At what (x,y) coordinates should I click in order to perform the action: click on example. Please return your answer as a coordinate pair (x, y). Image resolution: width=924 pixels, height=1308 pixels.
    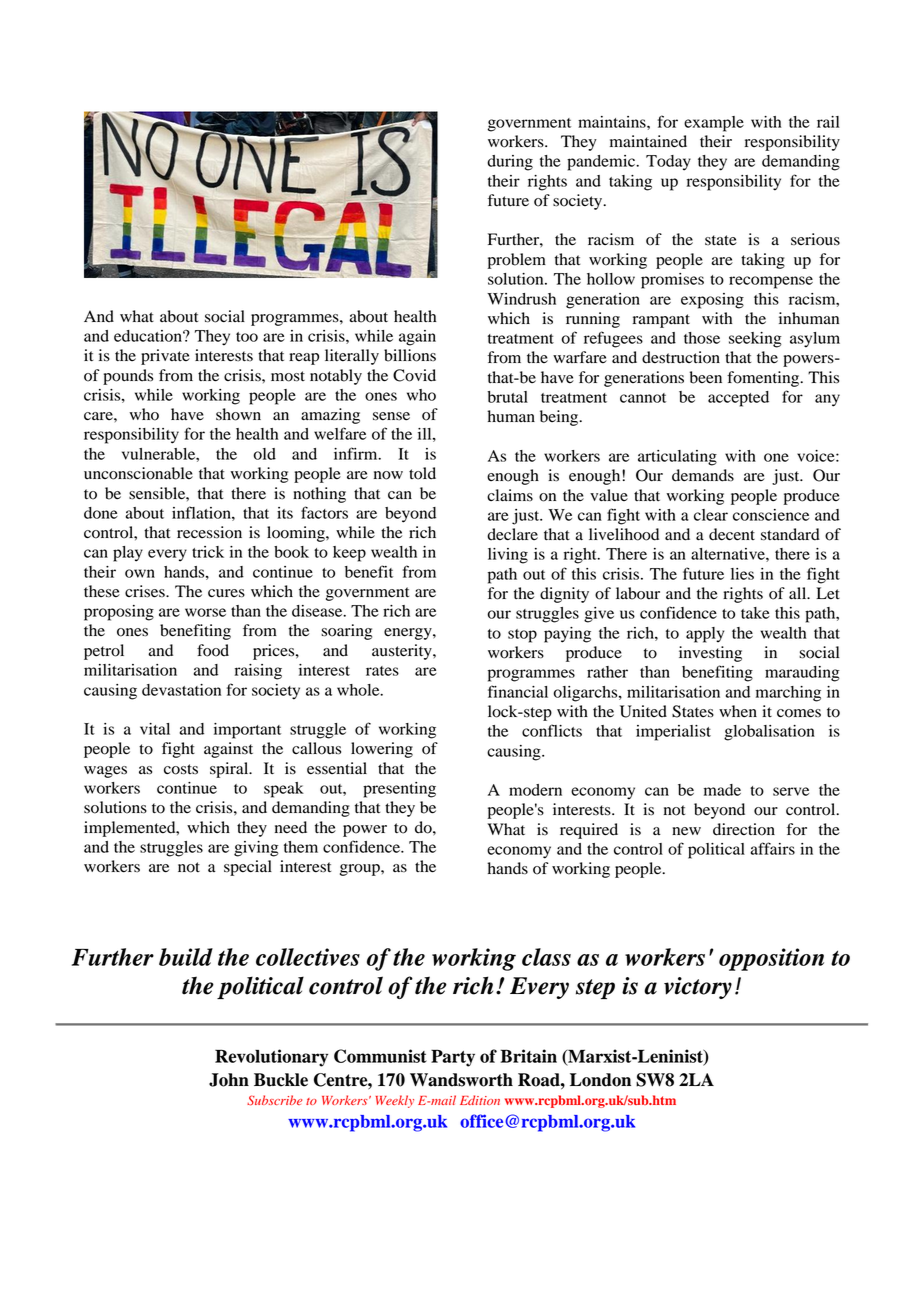
    Looking at the image, I should click on (714, 124).
